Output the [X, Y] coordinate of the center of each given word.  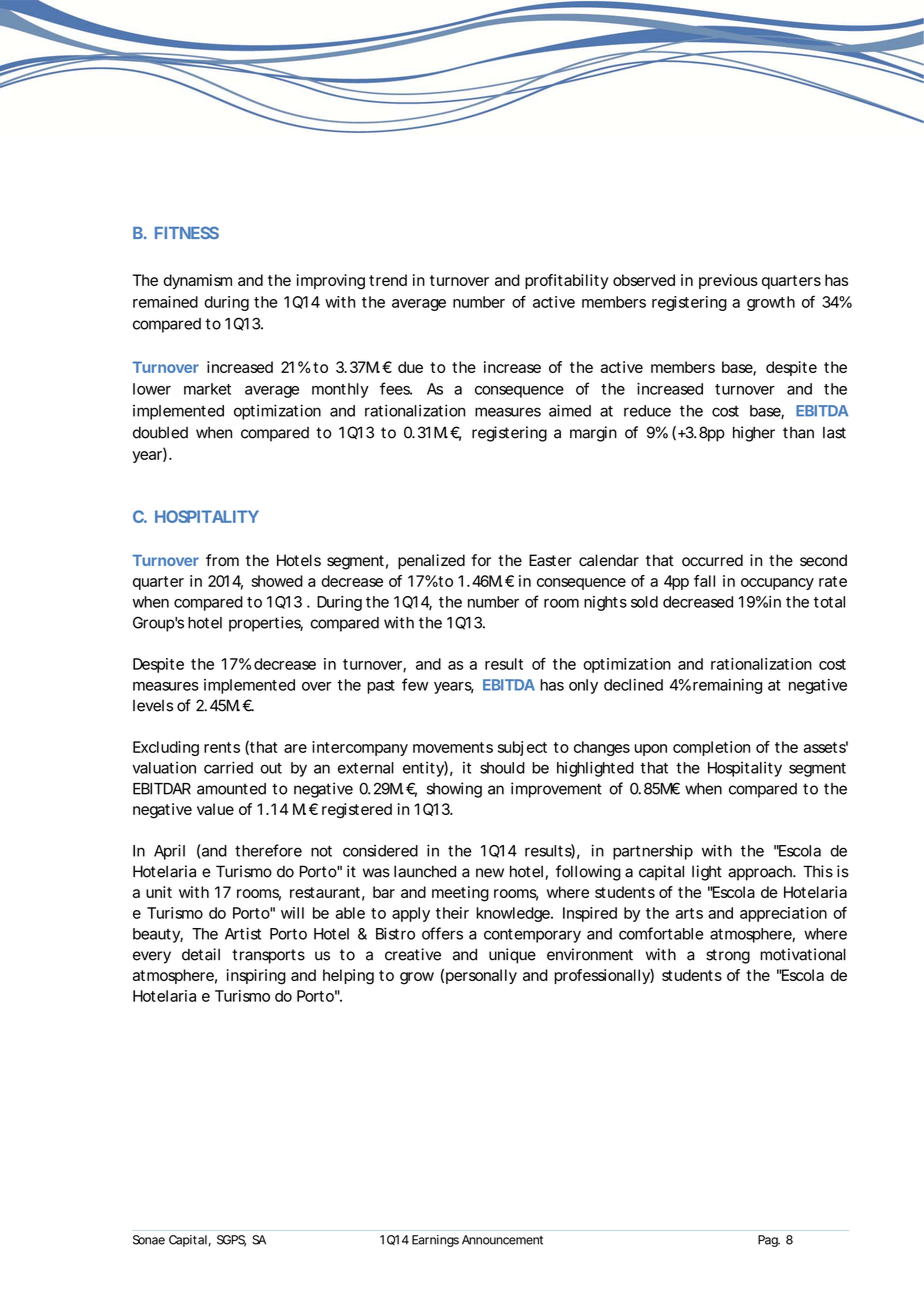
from [222, 560]
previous [728, 281]
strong [728, 956]
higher [754, 434]
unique [512, 956]
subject [522, 748]
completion [711, 748]
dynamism [197, 281]
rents [222, 747]
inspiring [256, 977]
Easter [550, 560]
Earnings [435, 1241]
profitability [567, 281]
